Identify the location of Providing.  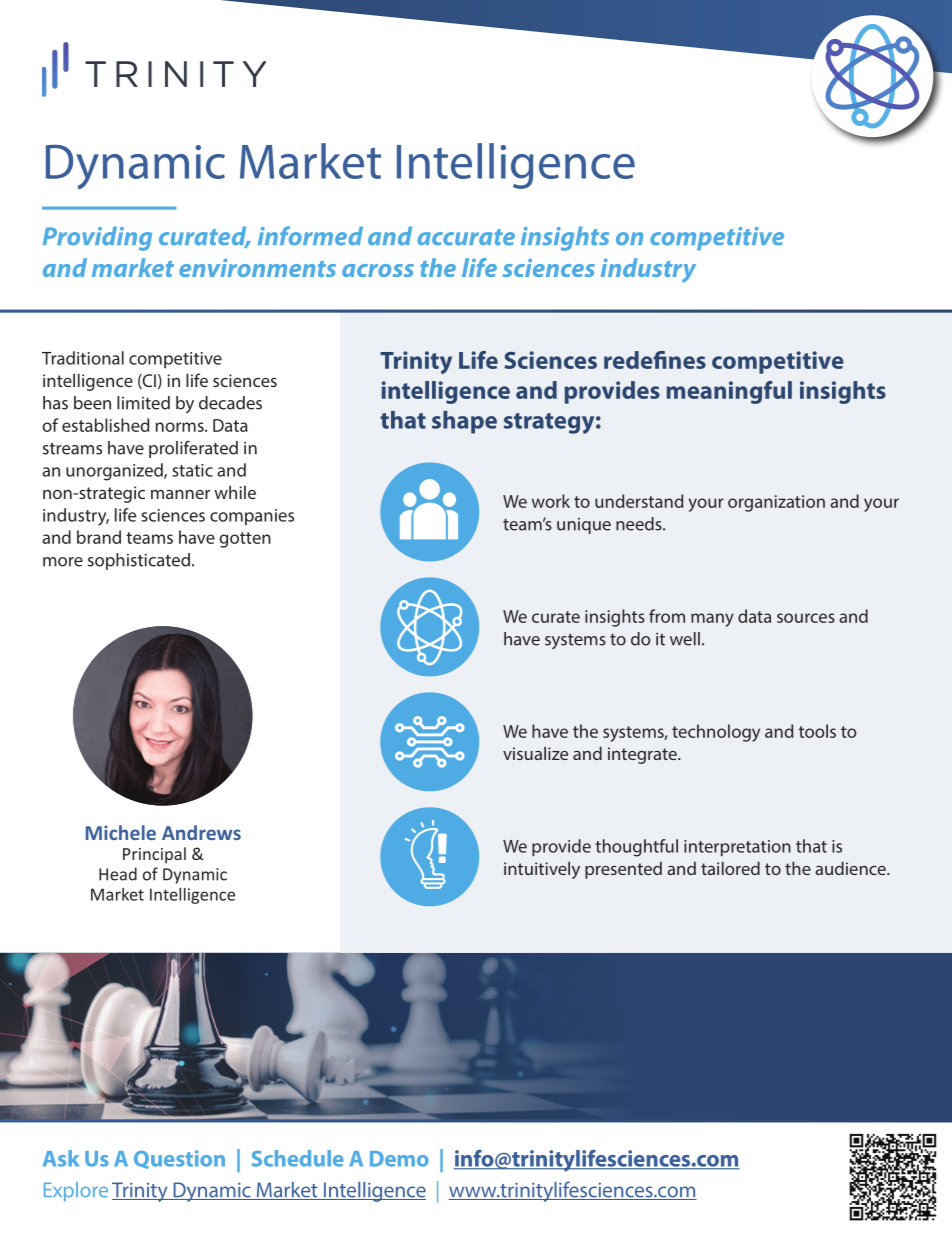
(97, 238).
